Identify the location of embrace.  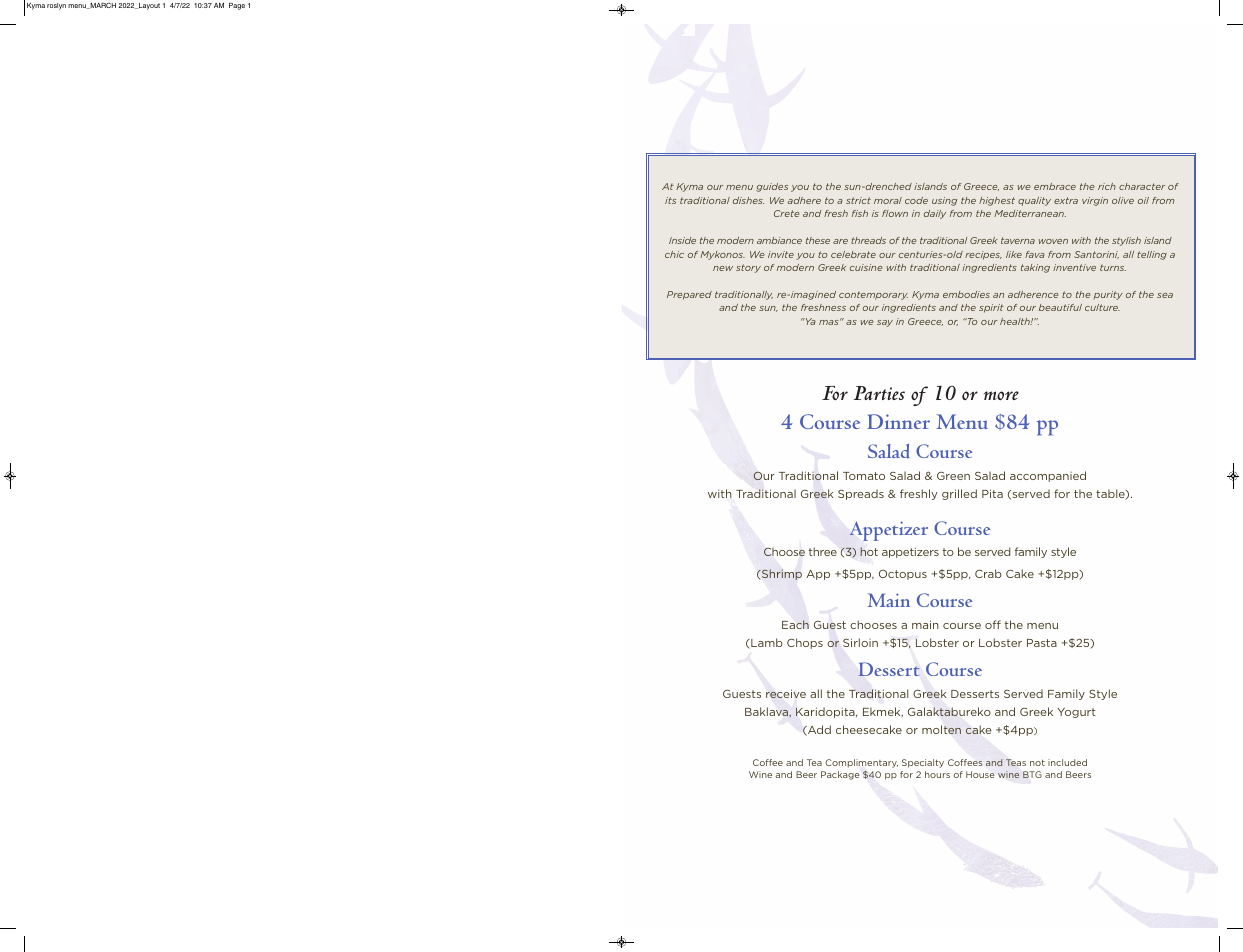
(1055, 186).
